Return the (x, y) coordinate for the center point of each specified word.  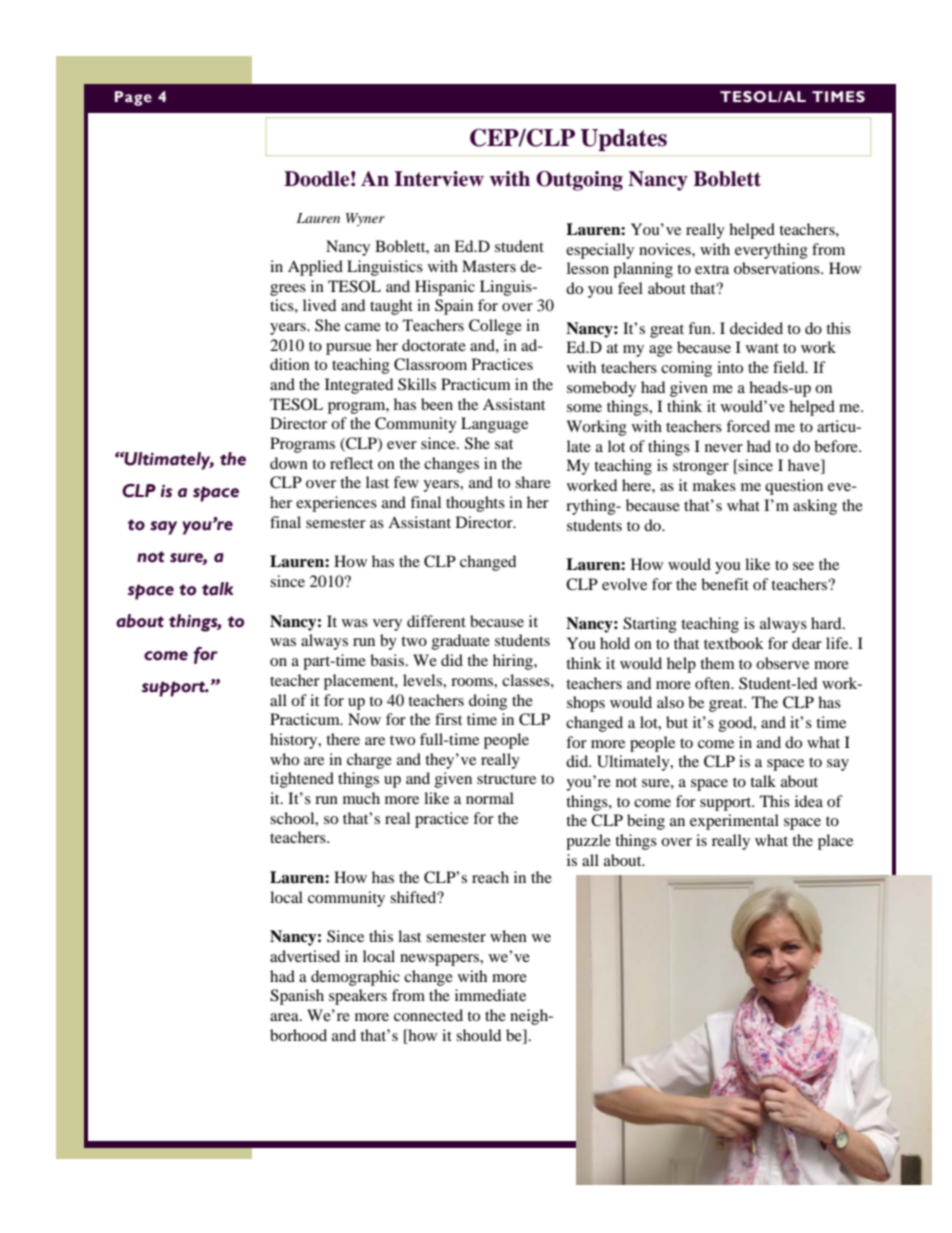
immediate (490, 995)
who (284, 759)
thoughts (475, 504)
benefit (725, 584)
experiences (336, 504)
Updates (623, 140)
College (495, 327)
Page (133, 98)
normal (490, 798)
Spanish (297, 997)
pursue (348, 349)
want (762, 348)
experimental (734, 822)
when (508, 936)
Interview (439, 179)
